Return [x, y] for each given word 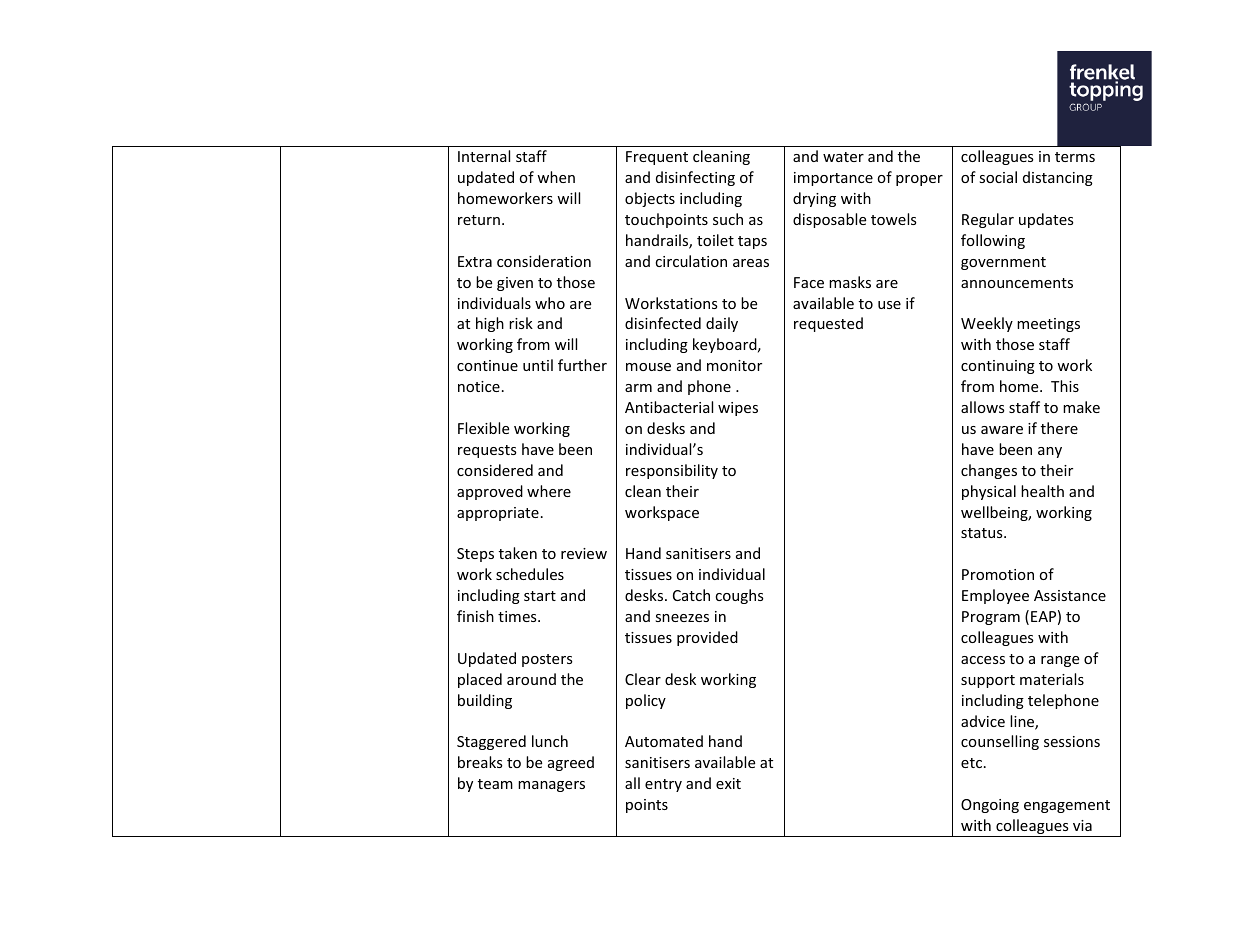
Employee [995, 596]
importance [833, 179]
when [556, 177]
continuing [998, 367]
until [538, 365]
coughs [739, 596]
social [998, 177]
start [540, 596]
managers [551, 786]
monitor [734, 365]
